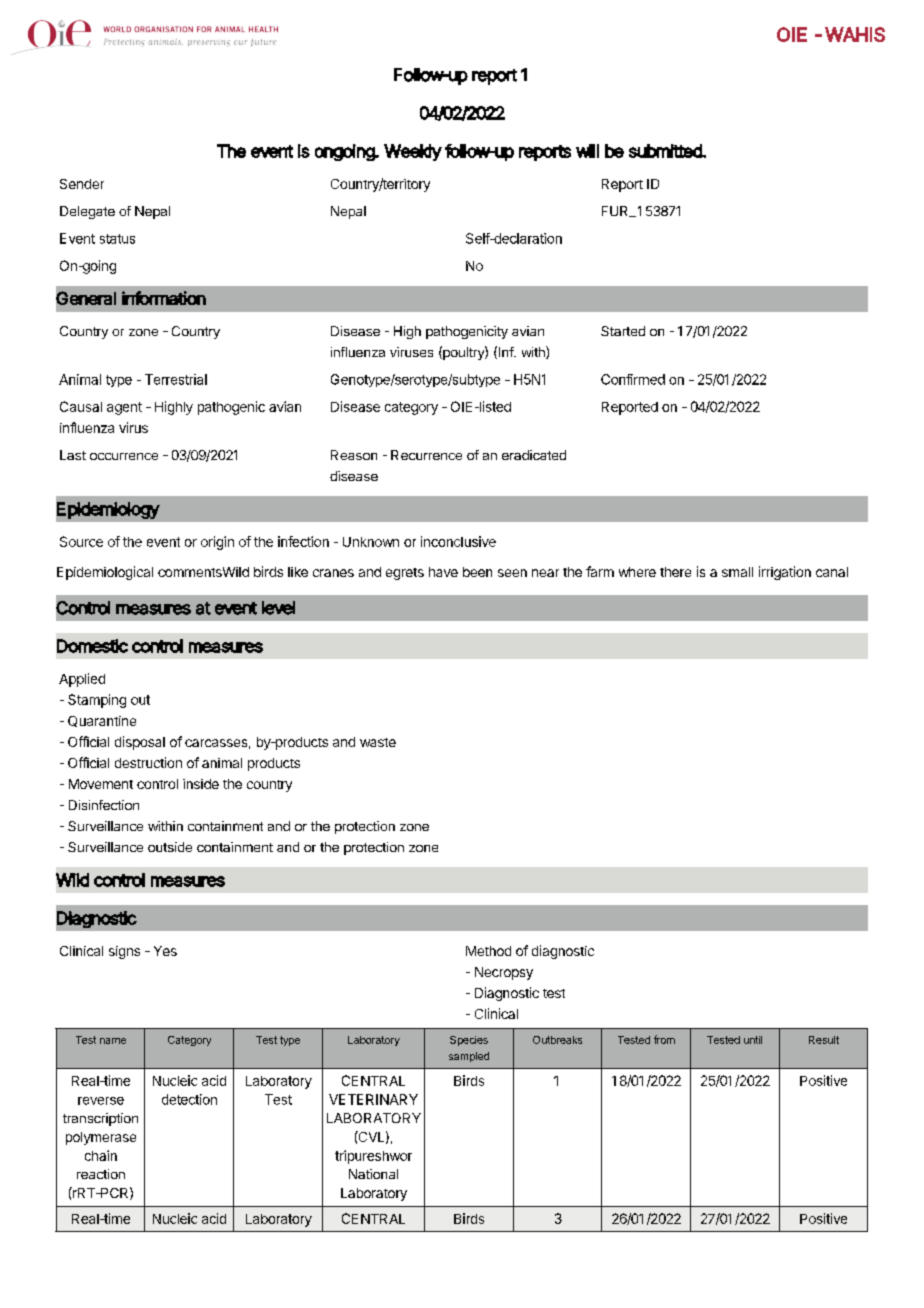 The height and width of the screenshot is (1308, 924). What do you see at coordinates (666, 151) in the screenshot?
I see `submitted` at bounding box center [666, 151].
